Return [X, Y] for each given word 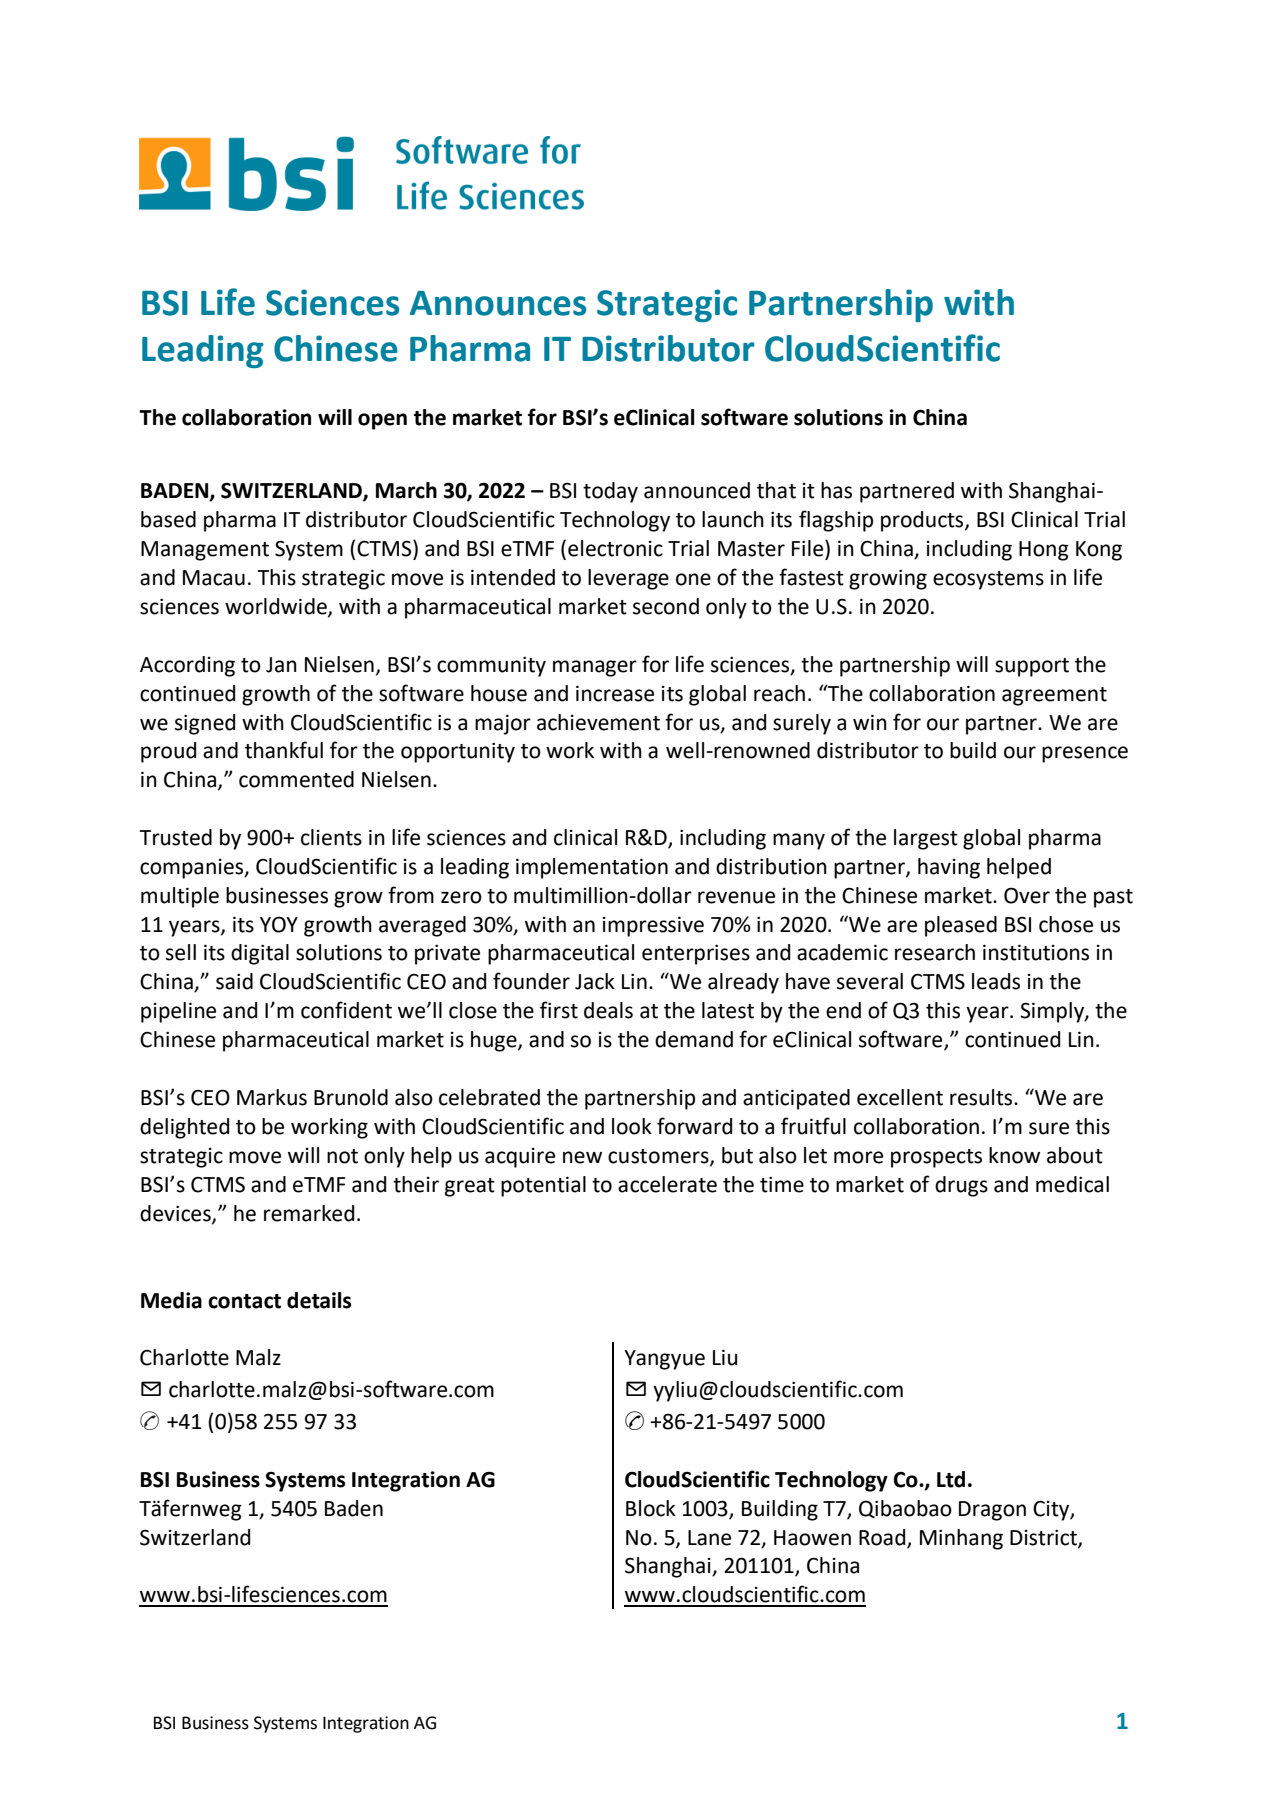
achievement [598, 722]
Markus [272, 1097]
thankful [284, 750]
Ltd [951, 1479]
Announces [498, 303]
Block [651, 1508]
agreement [1054, 696]
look [632, 1126]
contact [244, 1301]
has [836, 490]
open [382, 421]
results [982, 1097]
